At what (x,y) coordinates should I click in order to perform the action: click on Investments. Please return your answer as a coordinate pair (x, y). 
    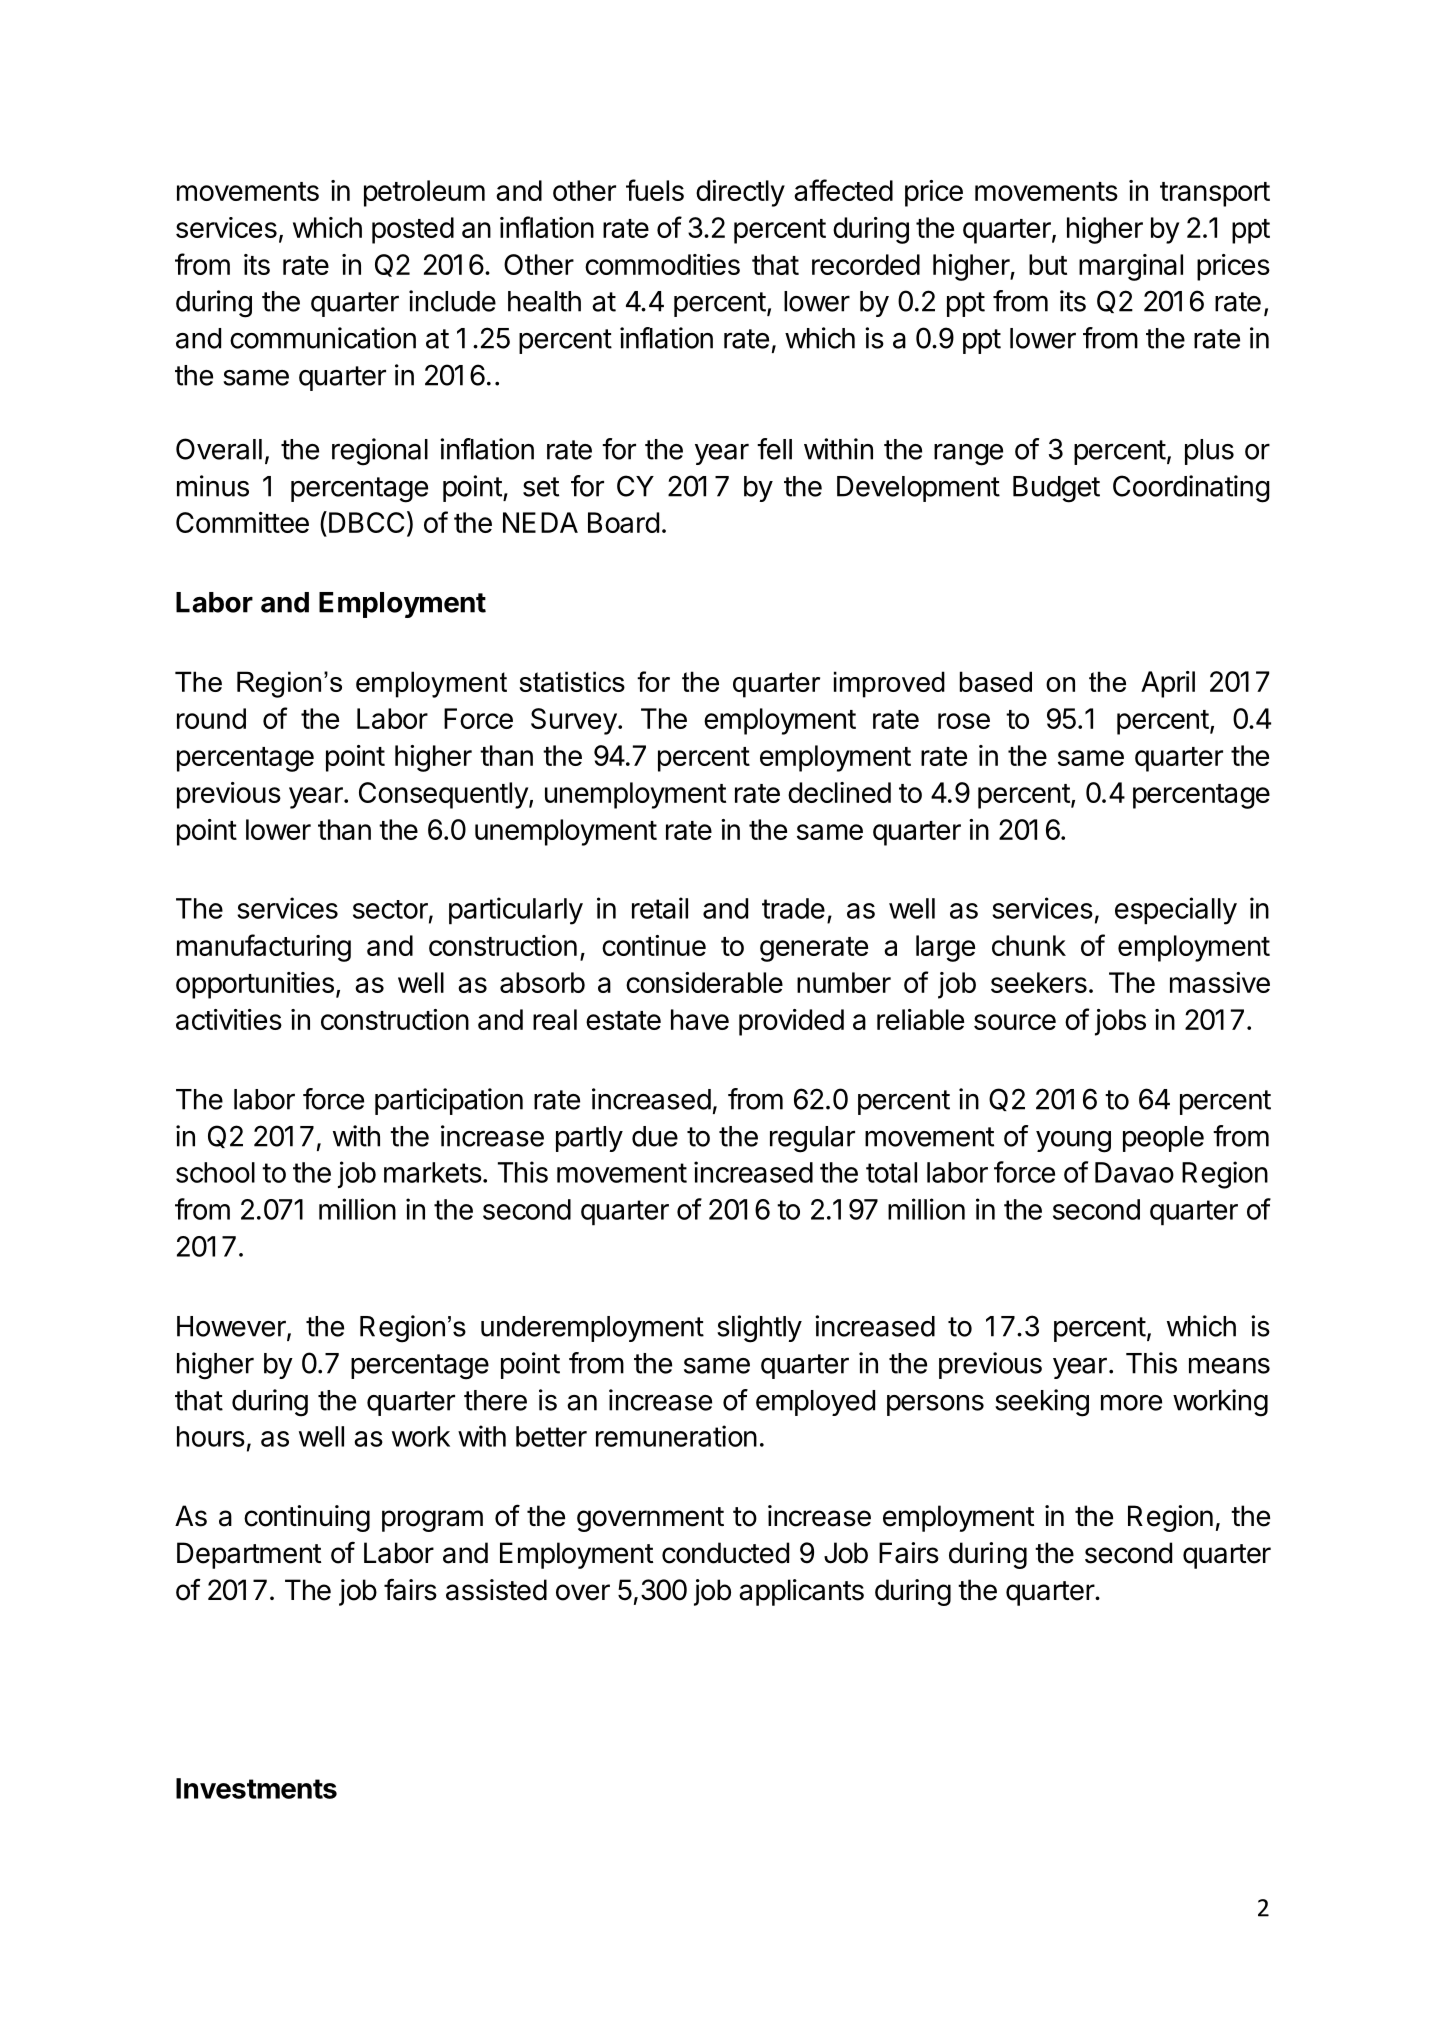
    Looking at the image, I should click on (256, 1788).
